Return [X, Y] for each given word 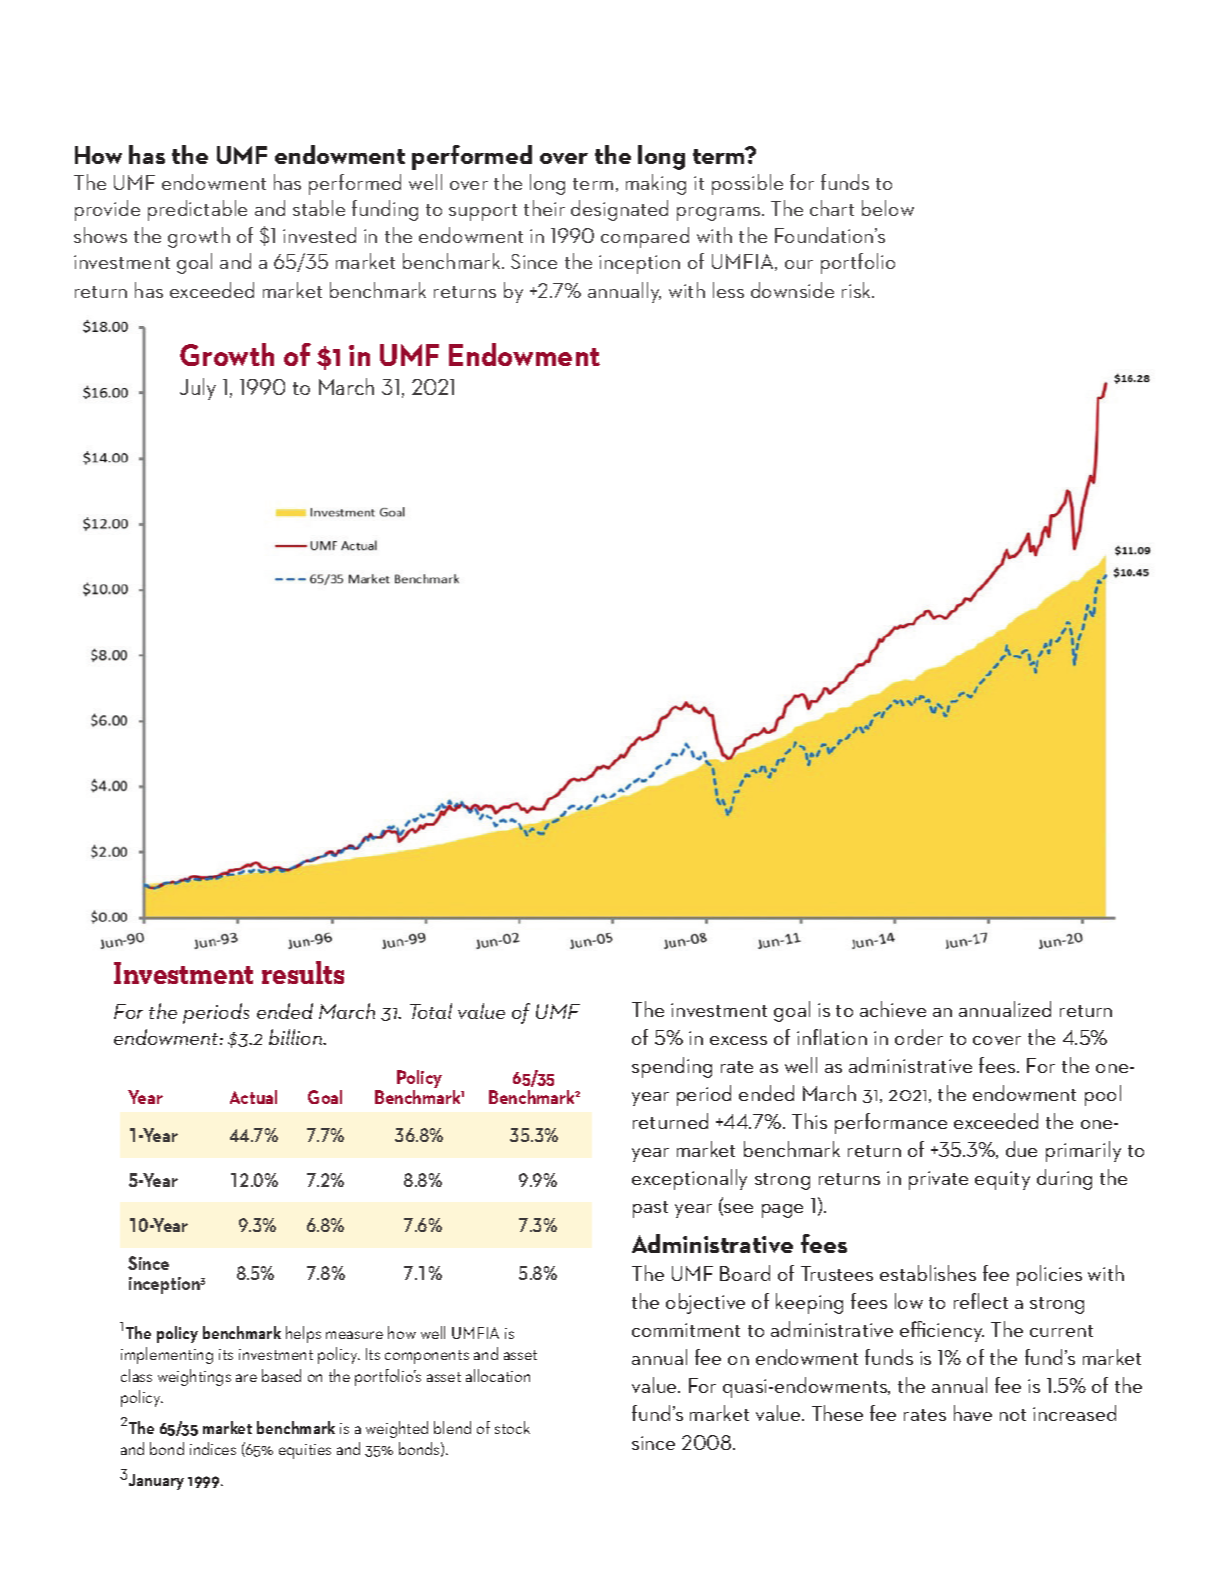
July [198, 389]
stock [512, 1427]
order [919, 1037]
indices [213, 1448]
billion [297, 1037]
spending [672, 1067]
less [728, 290]
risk [858, 290]
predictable [197, 210]
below [888, 208]
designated [619, 210]
